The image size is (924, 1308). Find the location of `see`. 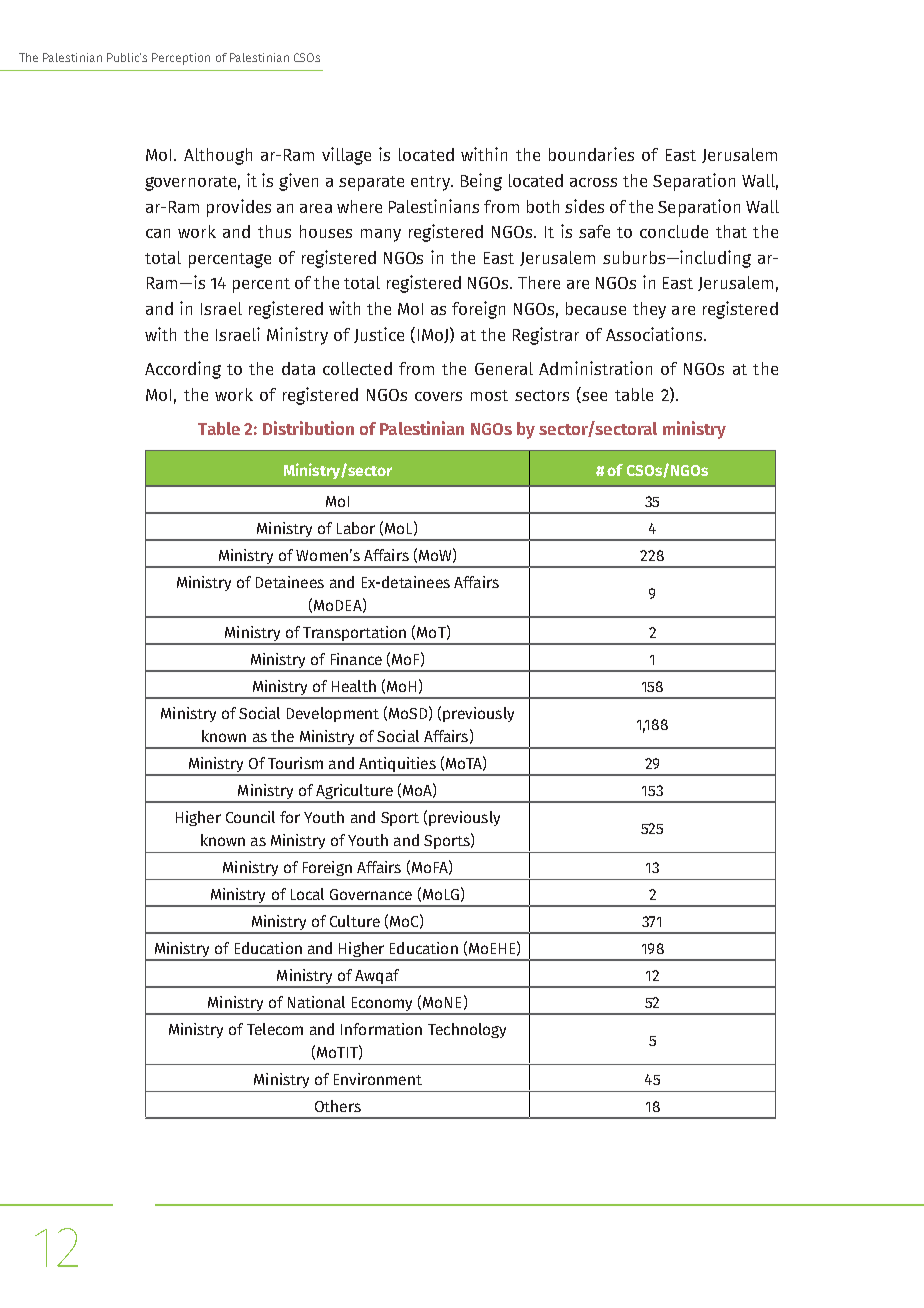

see is located at coordinates (593, 397).
